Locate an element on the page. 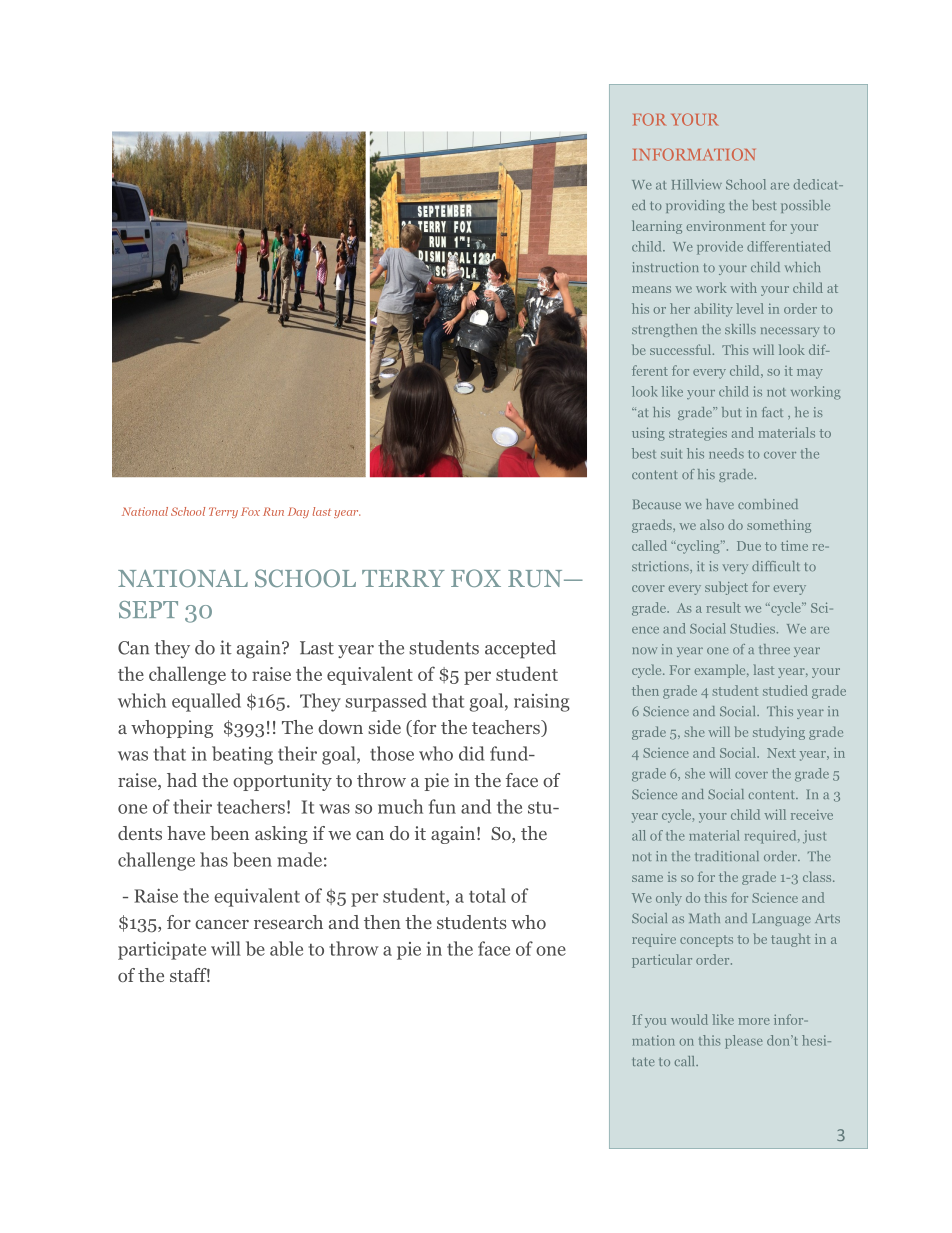 This document has width=952, height=1233. particular is located at coordinates (662, 961).
